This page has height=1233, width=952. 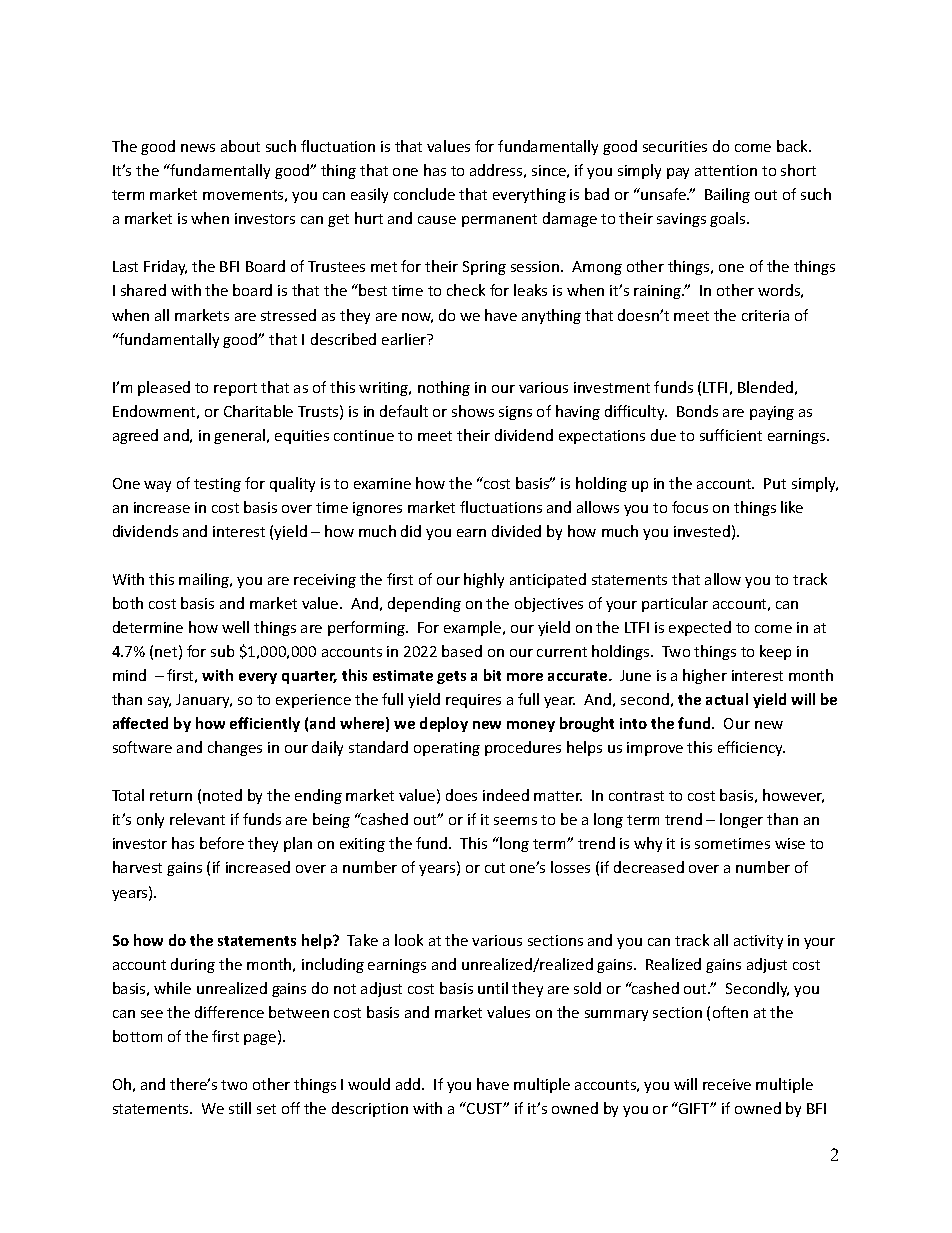 What do you see at coordinates (447, 749) in the page?
I see `operating` at bounding box center [447, 749].
